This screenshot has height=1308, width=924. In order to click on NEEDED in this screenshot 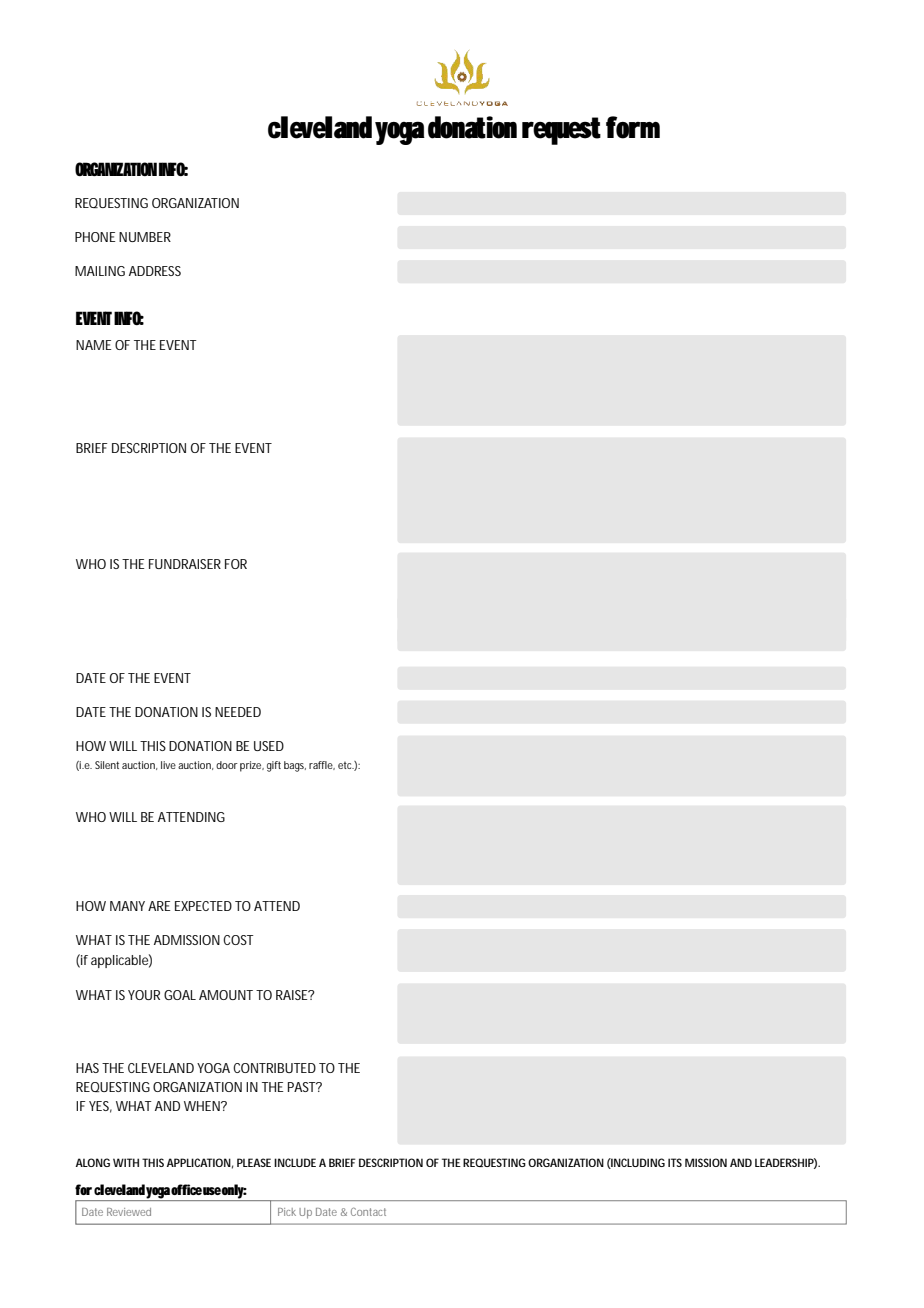, I will do `click(238, 712)`.
